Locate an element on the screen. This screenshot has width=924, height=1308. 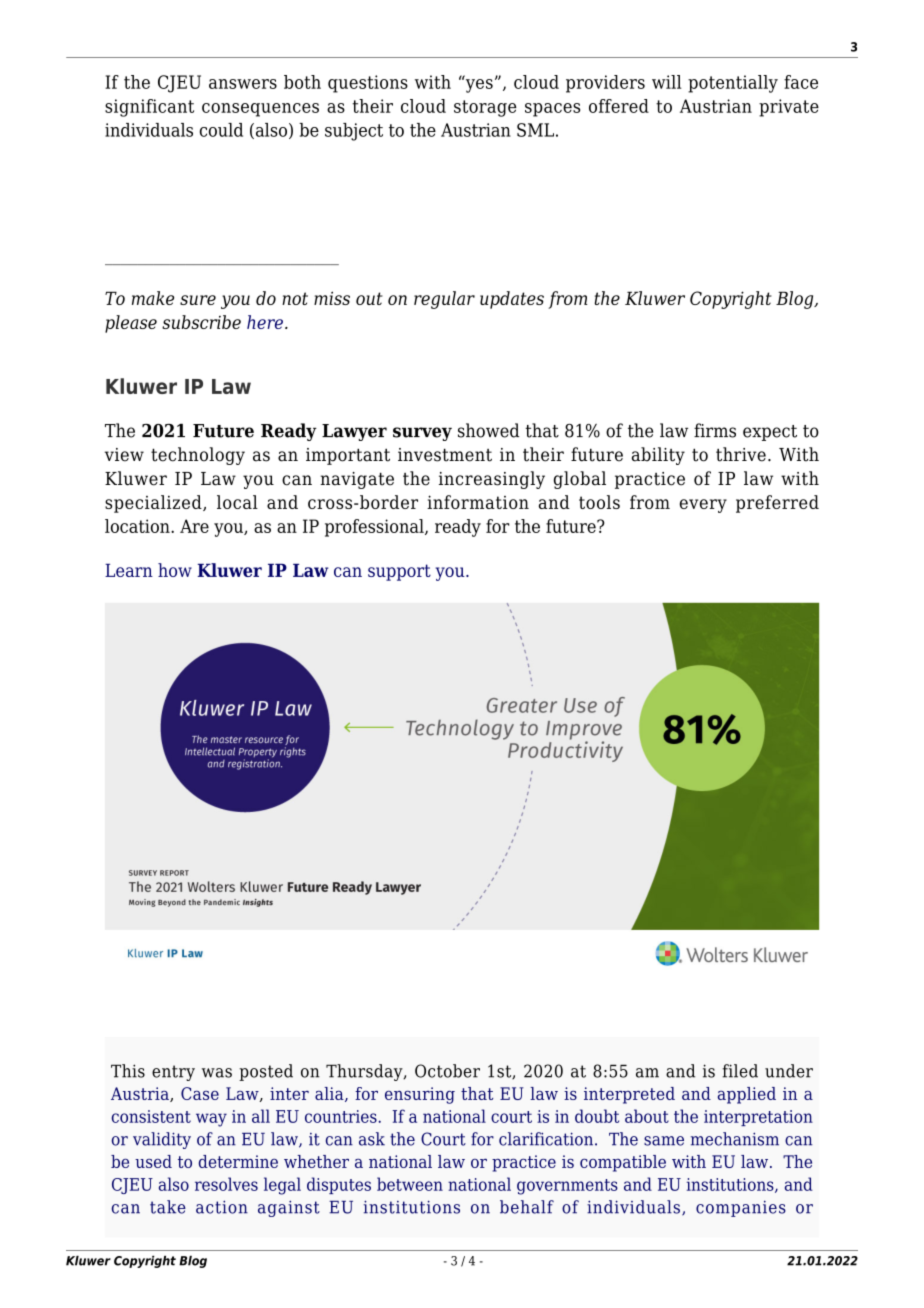
could is located at coordinates (221, 130).
